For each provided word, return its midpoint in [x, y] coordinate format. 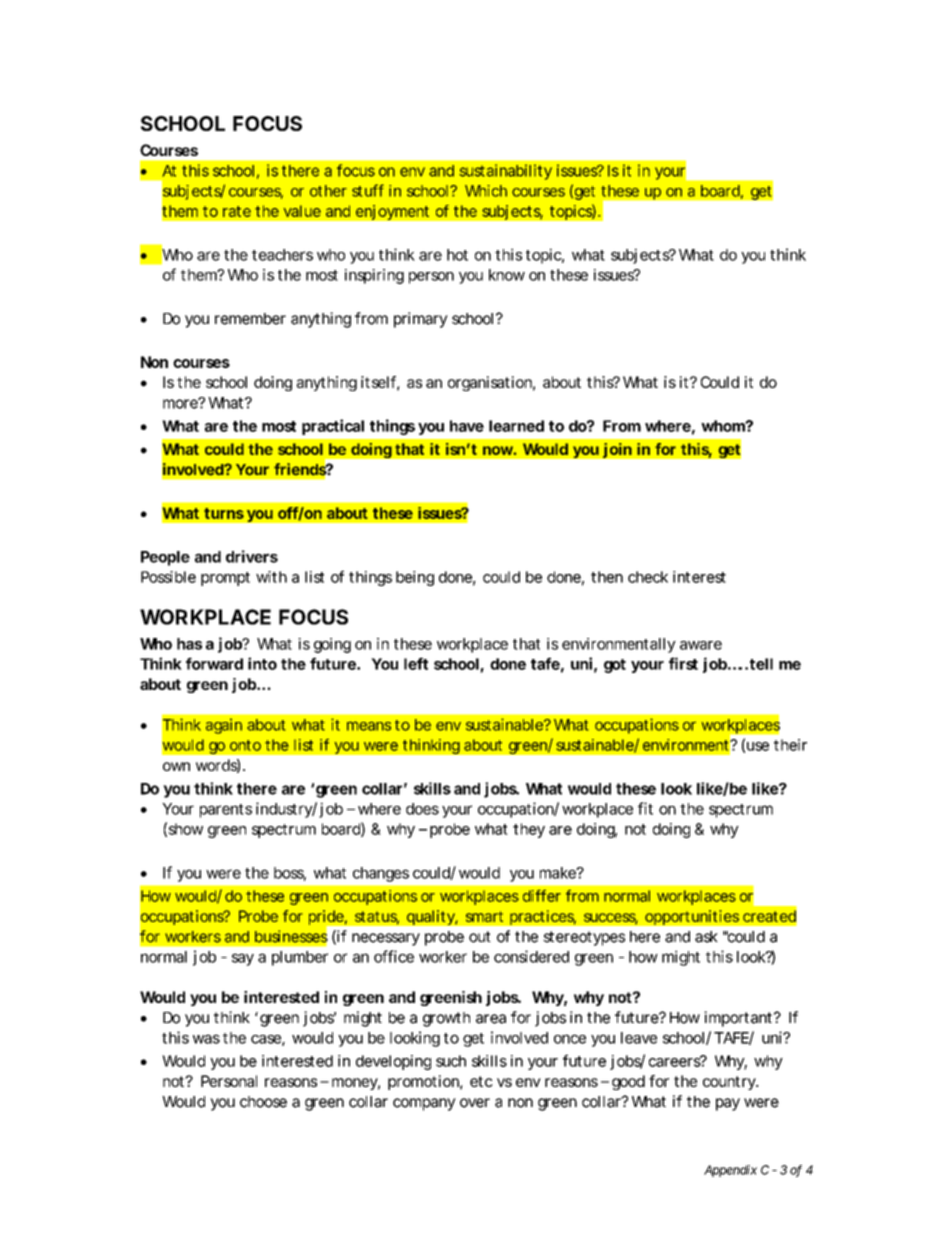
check [648, 577]
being [415, 578]
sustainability [505, 172]
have [467, 426]
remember [250, 319]
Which [486, 191]
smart [484, 916]
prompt [225, 579]
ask [706, 937]
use [758, 746]
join [617, 450]
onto [245, 745]
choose [263, 1102]
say [243, 959]
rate [237, 211]
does [422, 809]
